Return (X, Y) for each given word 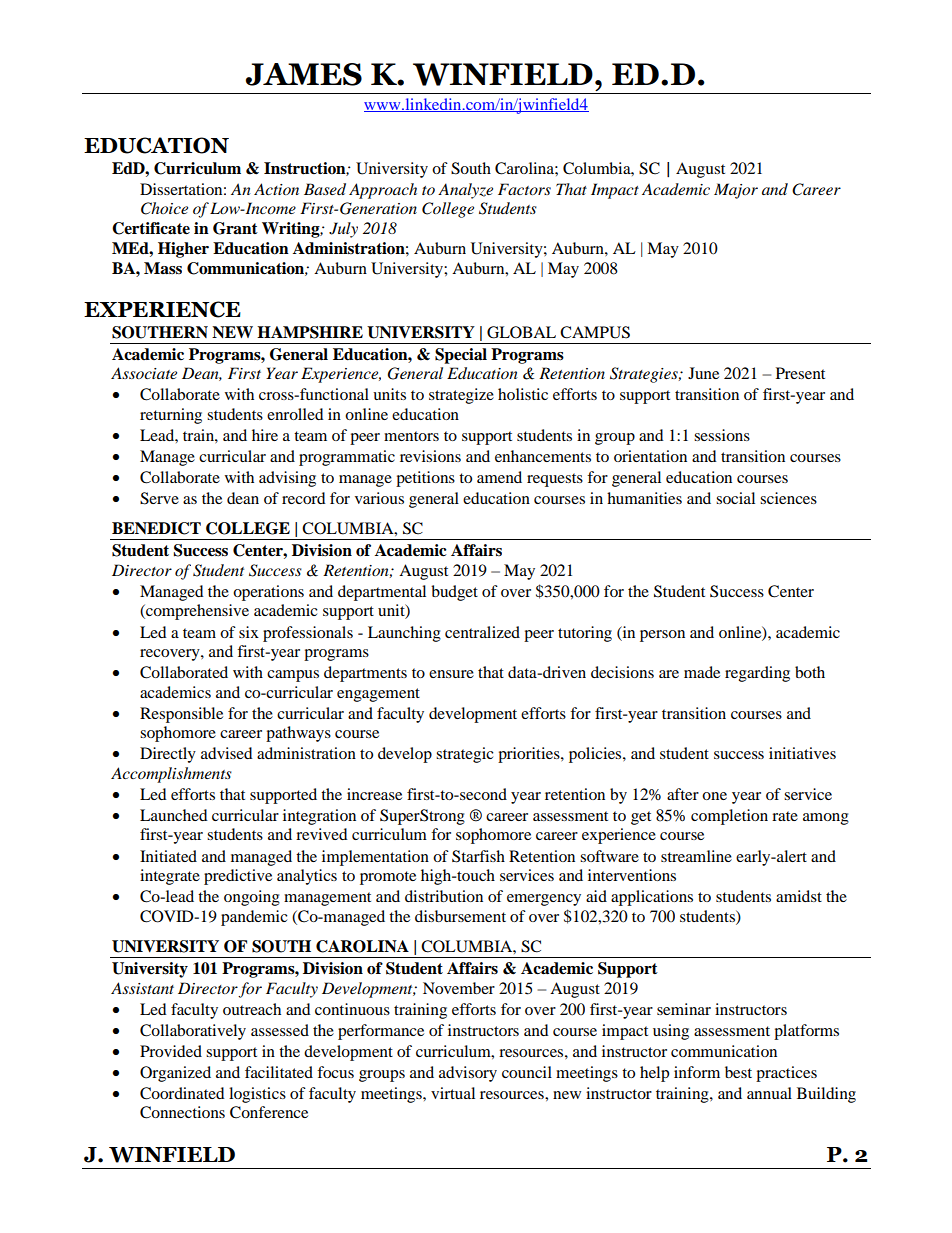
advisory (468, 1074)
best (738, 1072)
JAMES (304, 74)
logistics (257, 1095)
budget (454, 593)
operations (268, 593)
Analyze (465, 191)
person (662, 636)
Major (736, 191)
